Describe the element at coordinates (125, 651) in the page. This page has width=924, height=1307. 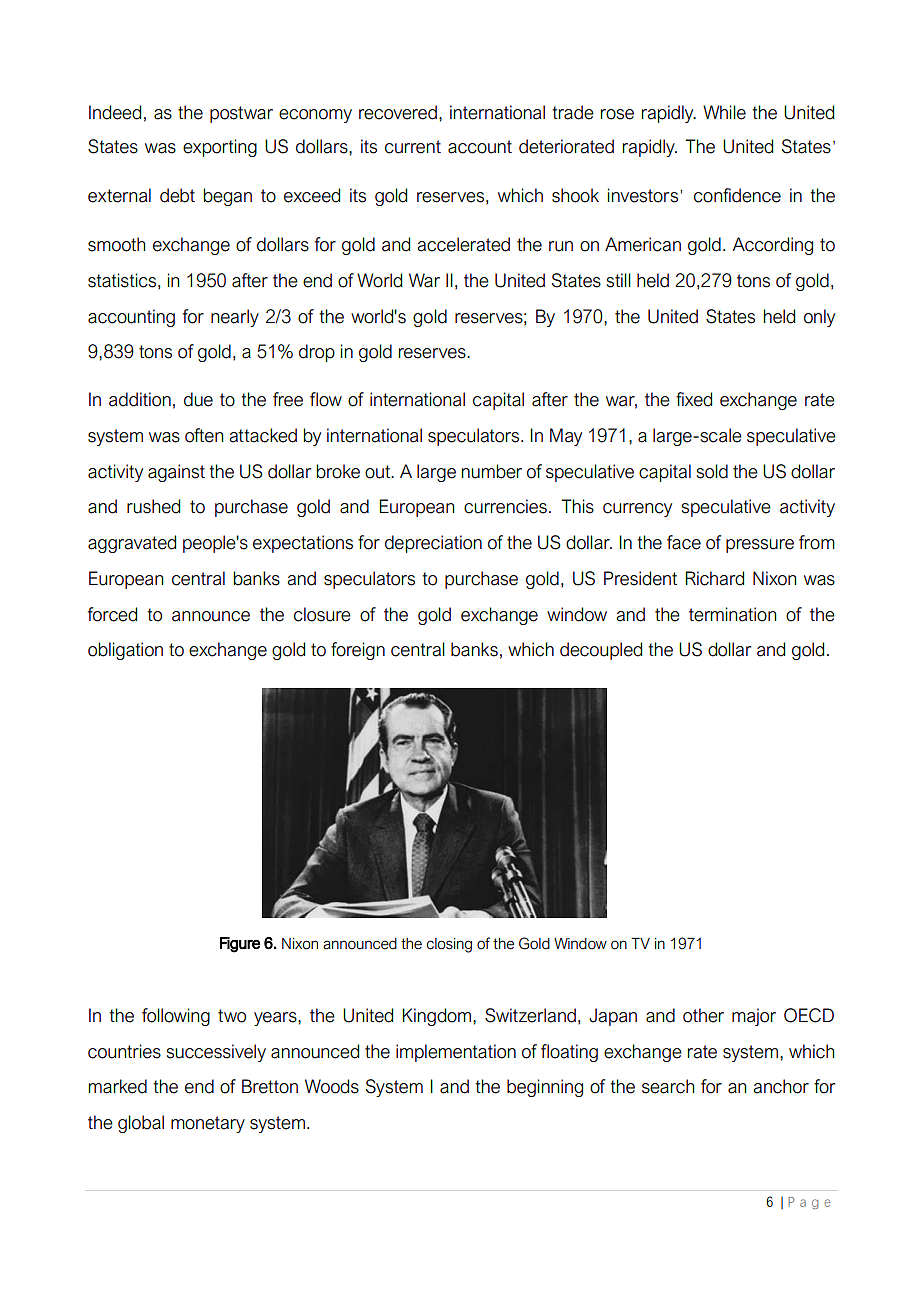
I see `obligation` at that location.
